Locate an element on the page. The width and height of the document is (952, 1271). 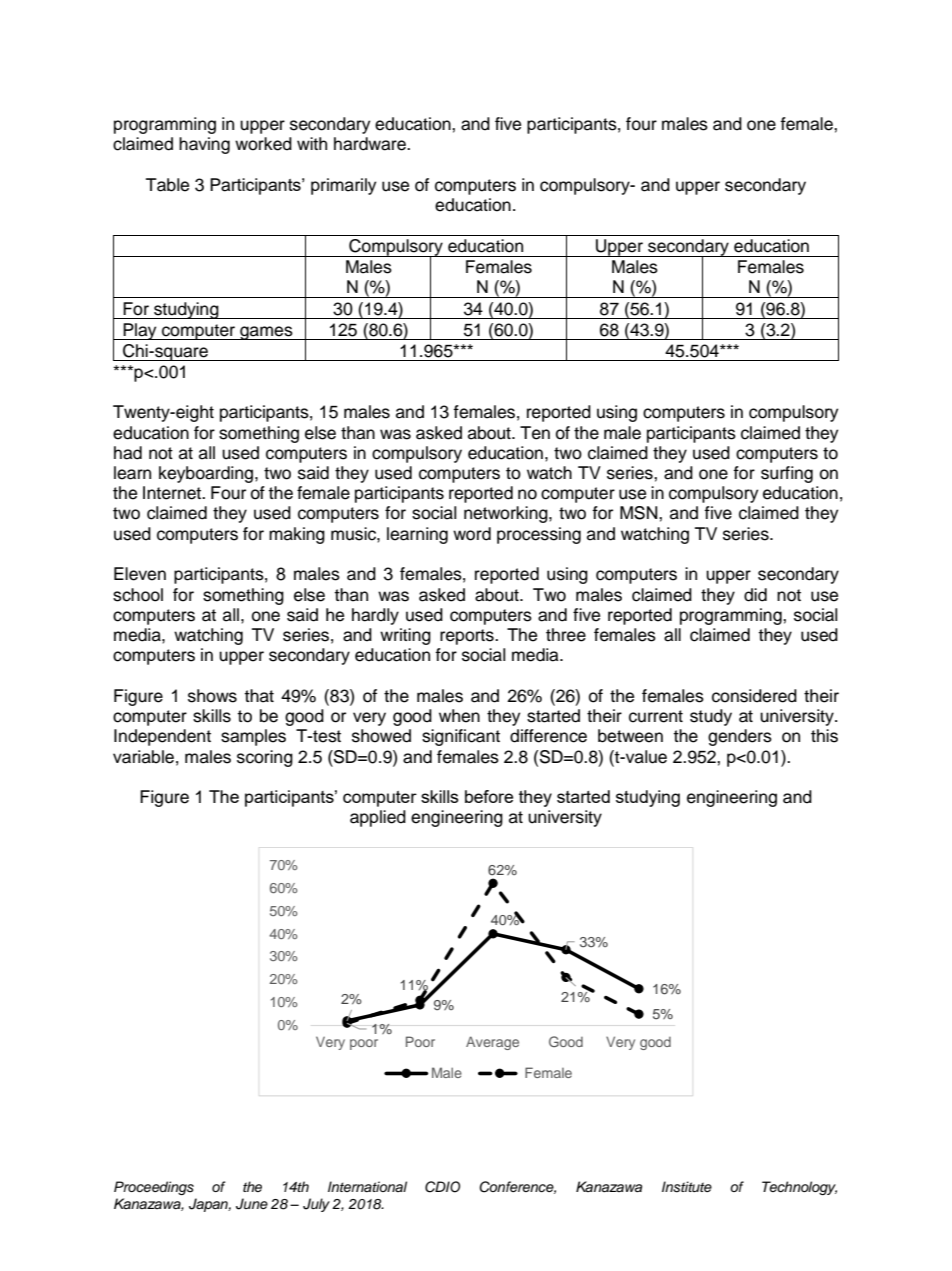
scoring is located at coordinates (265, 758).
